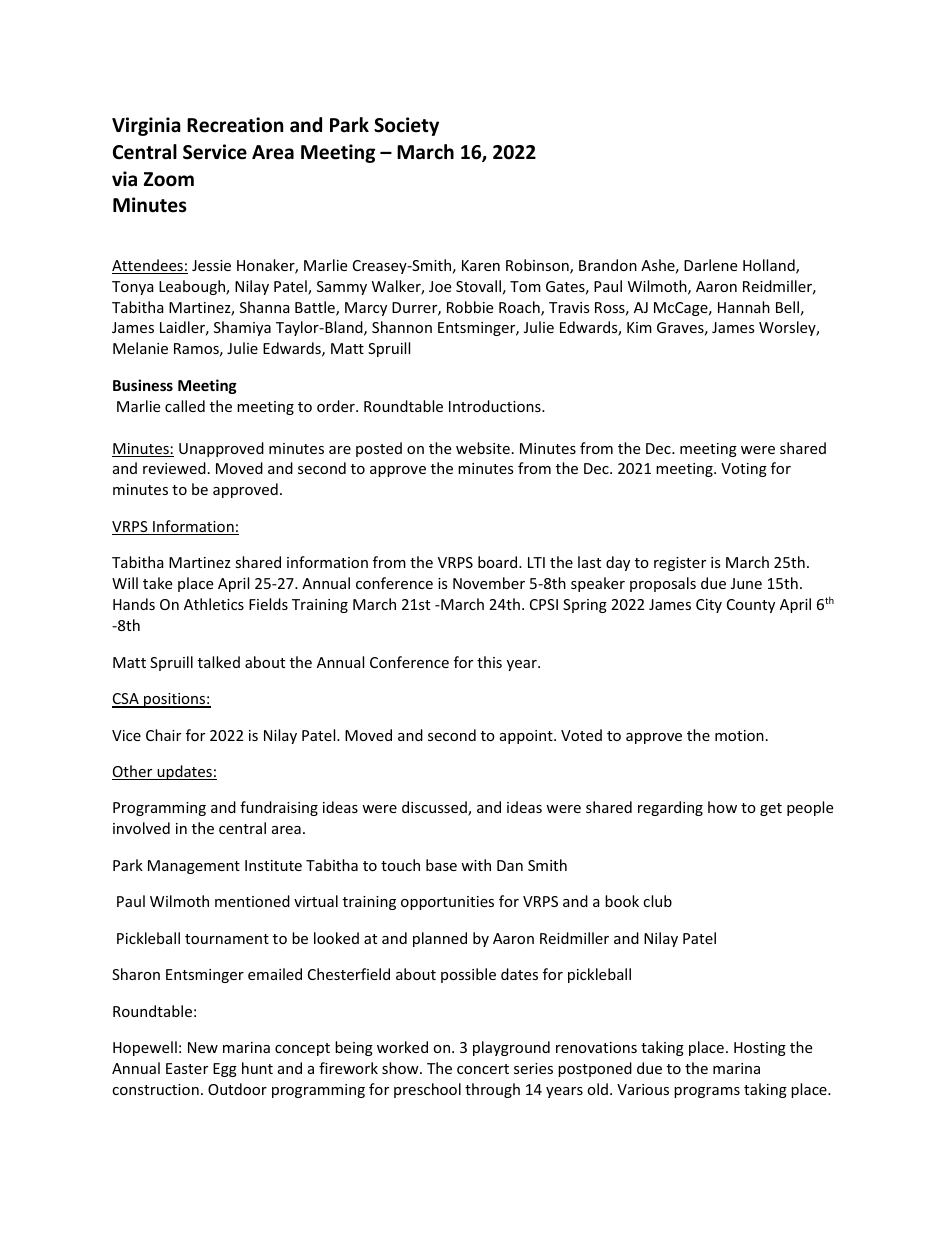 The image size is (952, 1233). What do you see at coordinates (225, 1070) in the page?
I see `Egg` at bounding box center [225, 1070].
